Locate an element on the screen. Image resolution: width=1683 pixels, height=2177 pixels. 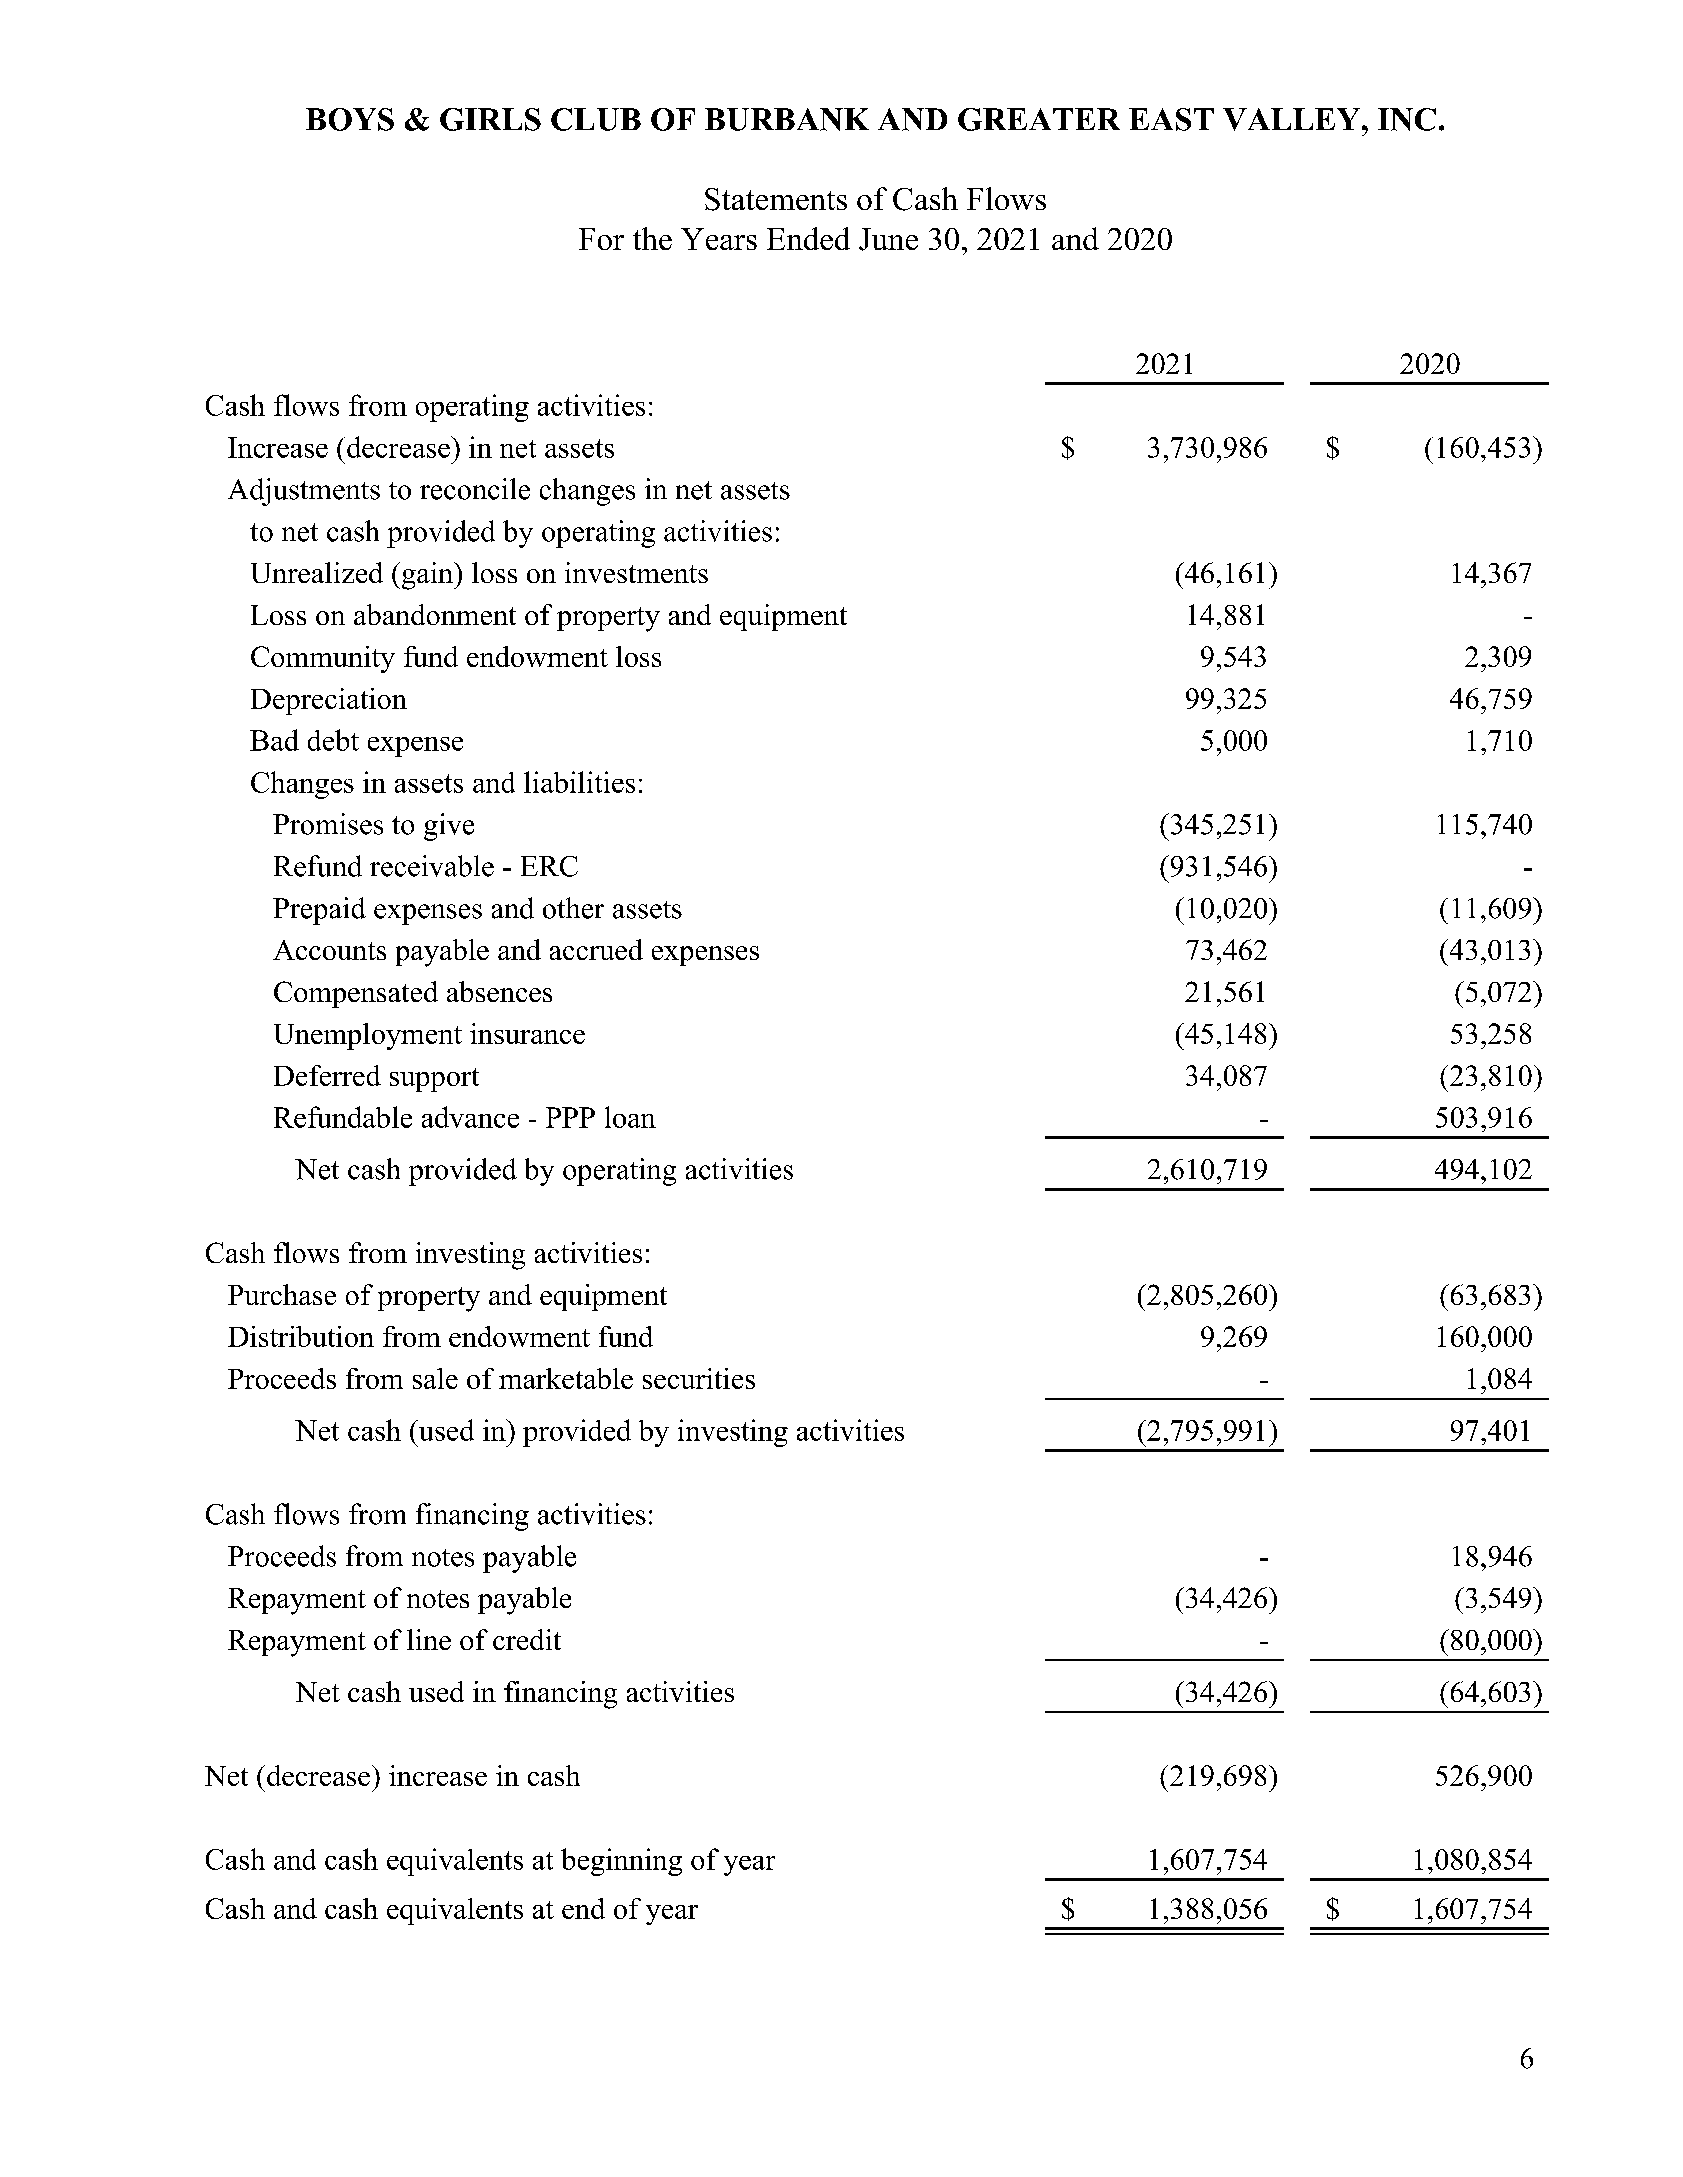
BOYS is located at coordinates (350, 119).
